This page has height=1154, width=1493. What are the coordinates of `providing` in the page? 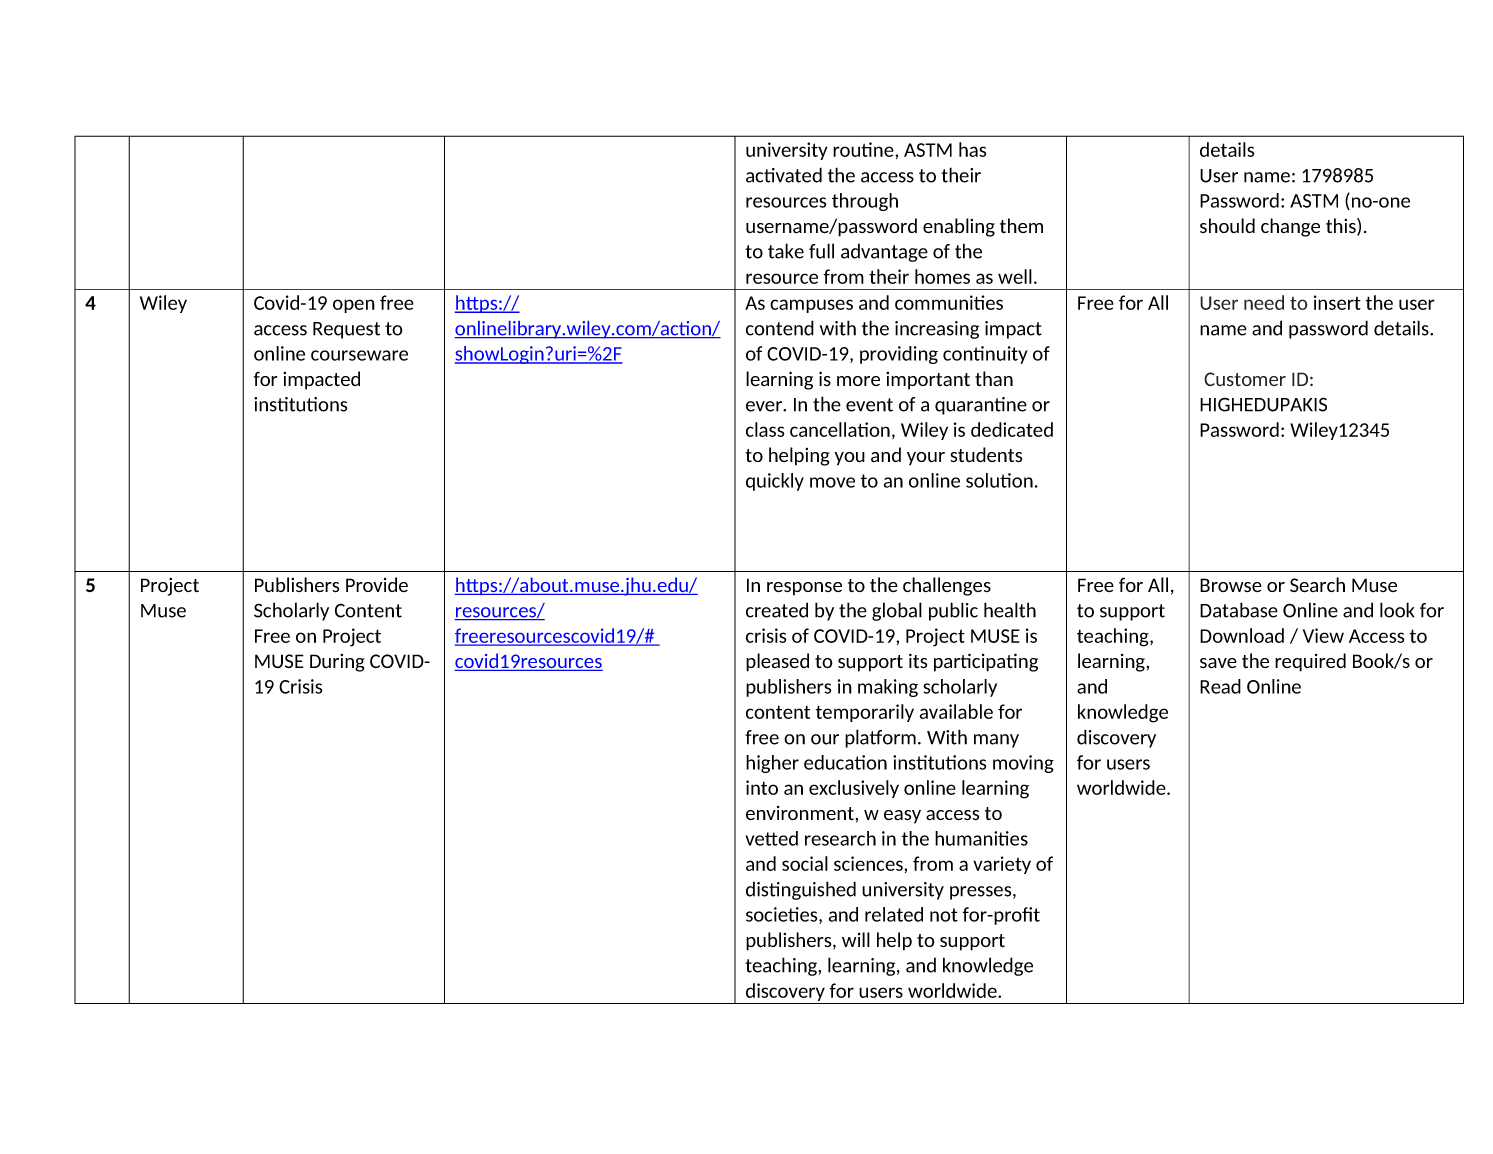 It's located at (899, 355).
